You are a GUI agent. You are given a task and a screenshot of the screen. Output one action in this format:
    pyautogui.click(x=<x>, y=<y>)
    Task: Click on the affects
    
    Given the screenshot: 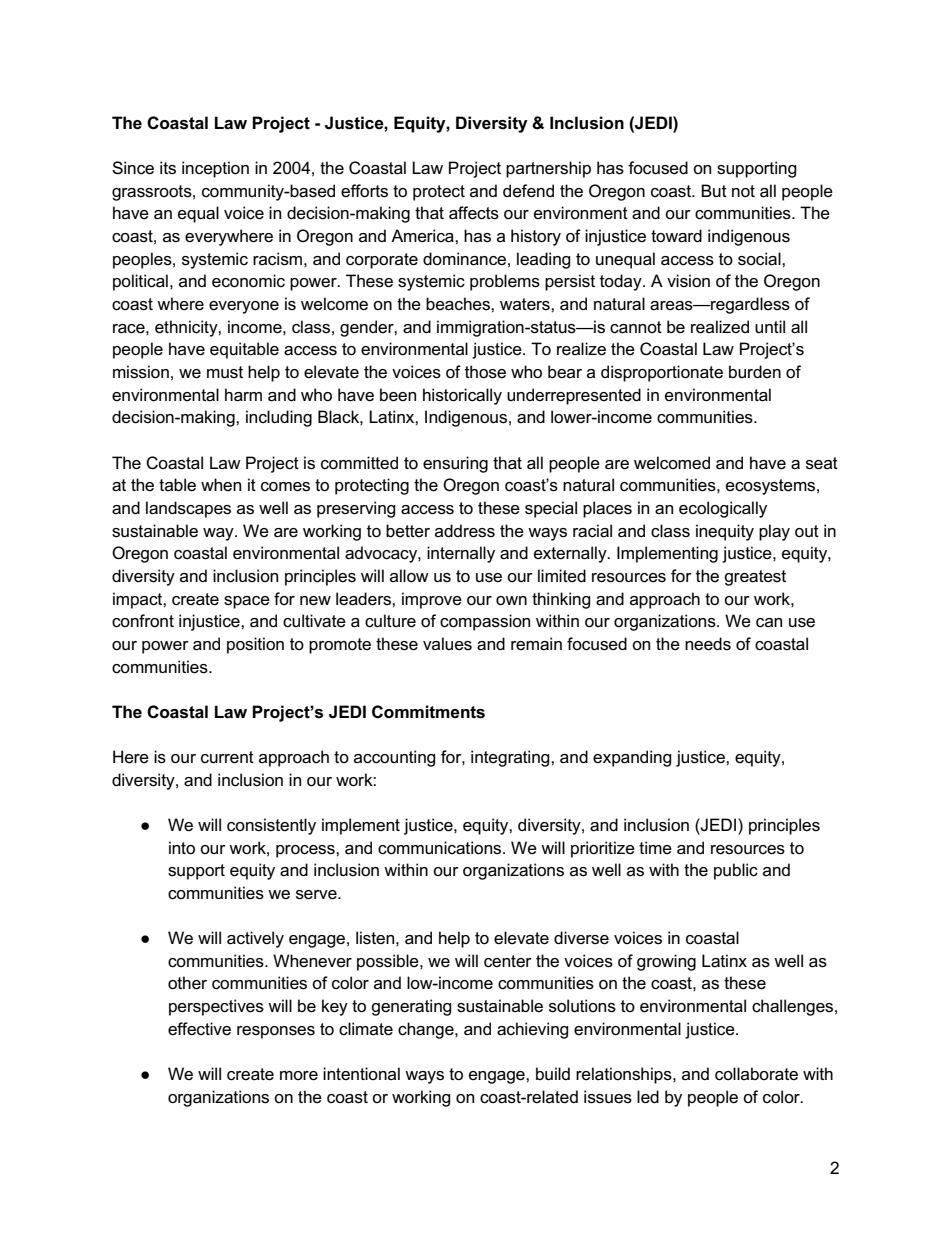 What is the action you would take?
    pyautogui.click(x=474, y=213)
